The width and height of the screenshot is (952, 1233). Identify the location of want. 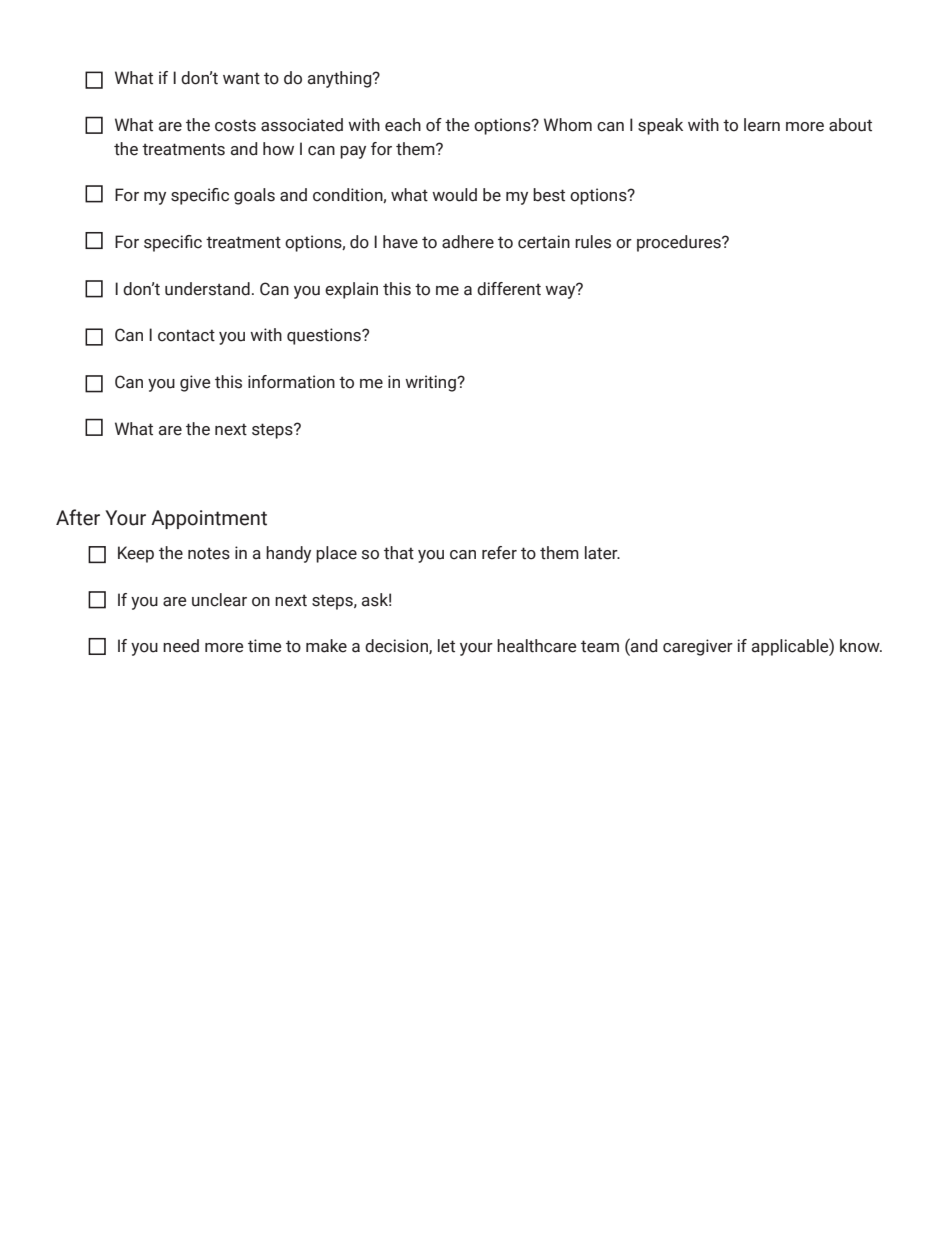
(241, 78).
